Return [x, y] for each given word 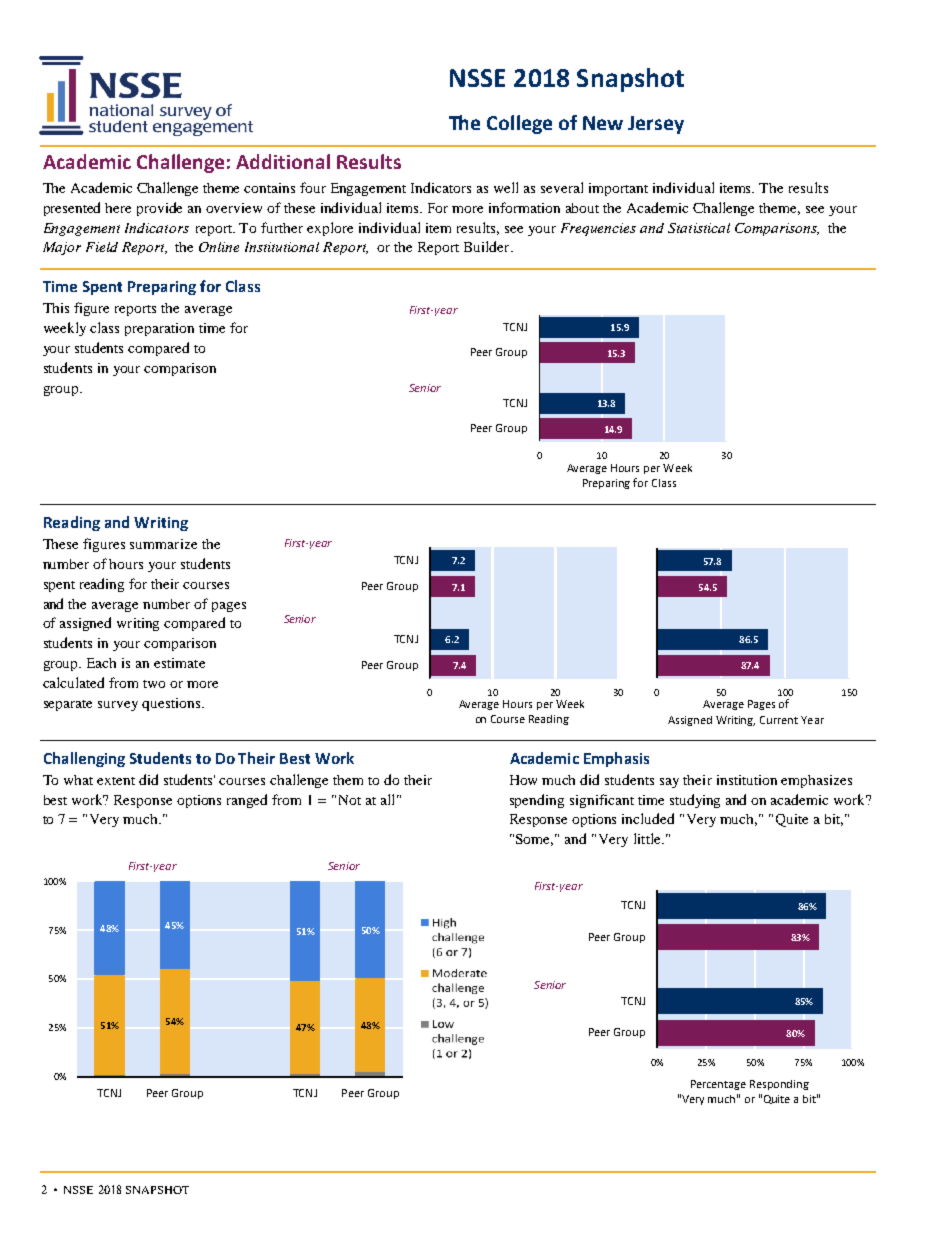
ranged [247, 801]
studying [695, 801]
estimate [179, 663]
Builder [488, 246]
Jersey [656, 125]
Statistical [699, 228]
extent [116, 781]
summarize [163, 544]
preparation [159, 329]
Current [779, 720]
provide [159, 209]
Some [534, 840]
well [506, 187]
